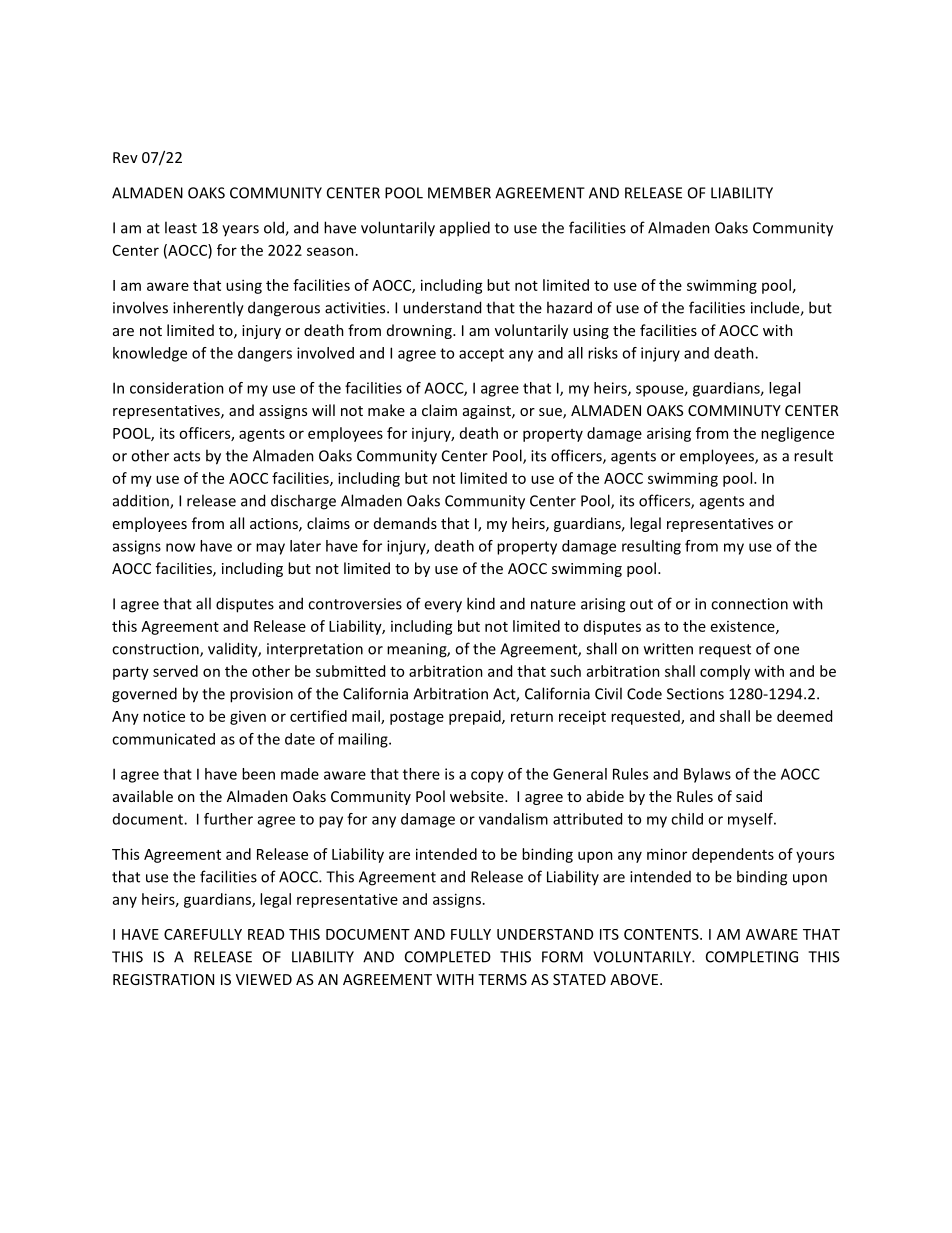 Image resolution: width=952 pixels, height=1233 pixels. Describe the element at coordinates (163, 979) in the page. I see `REGISTRATION` at that location.
